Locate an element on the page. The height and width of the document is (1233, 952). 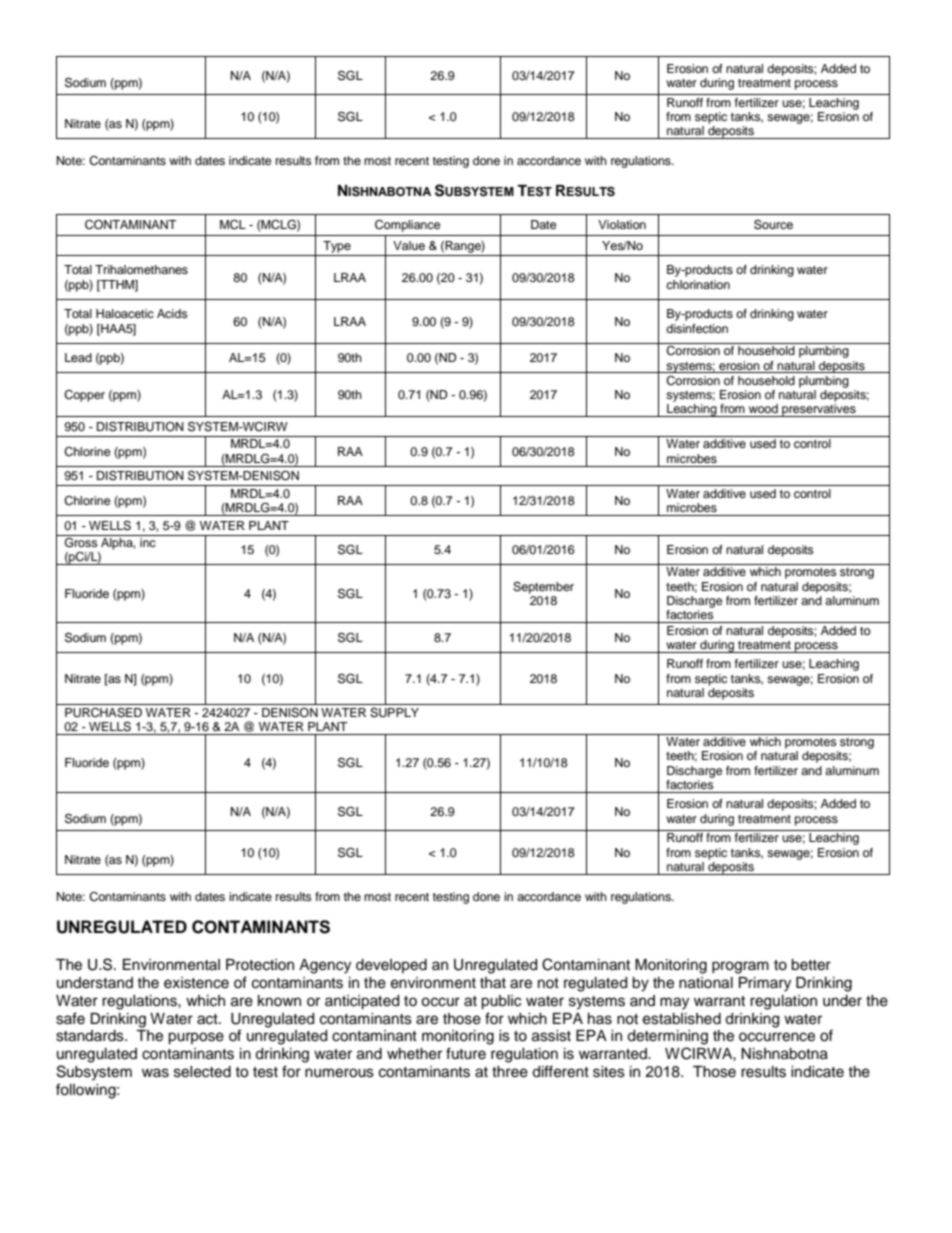
wood is located at coordinates (763, 408).
